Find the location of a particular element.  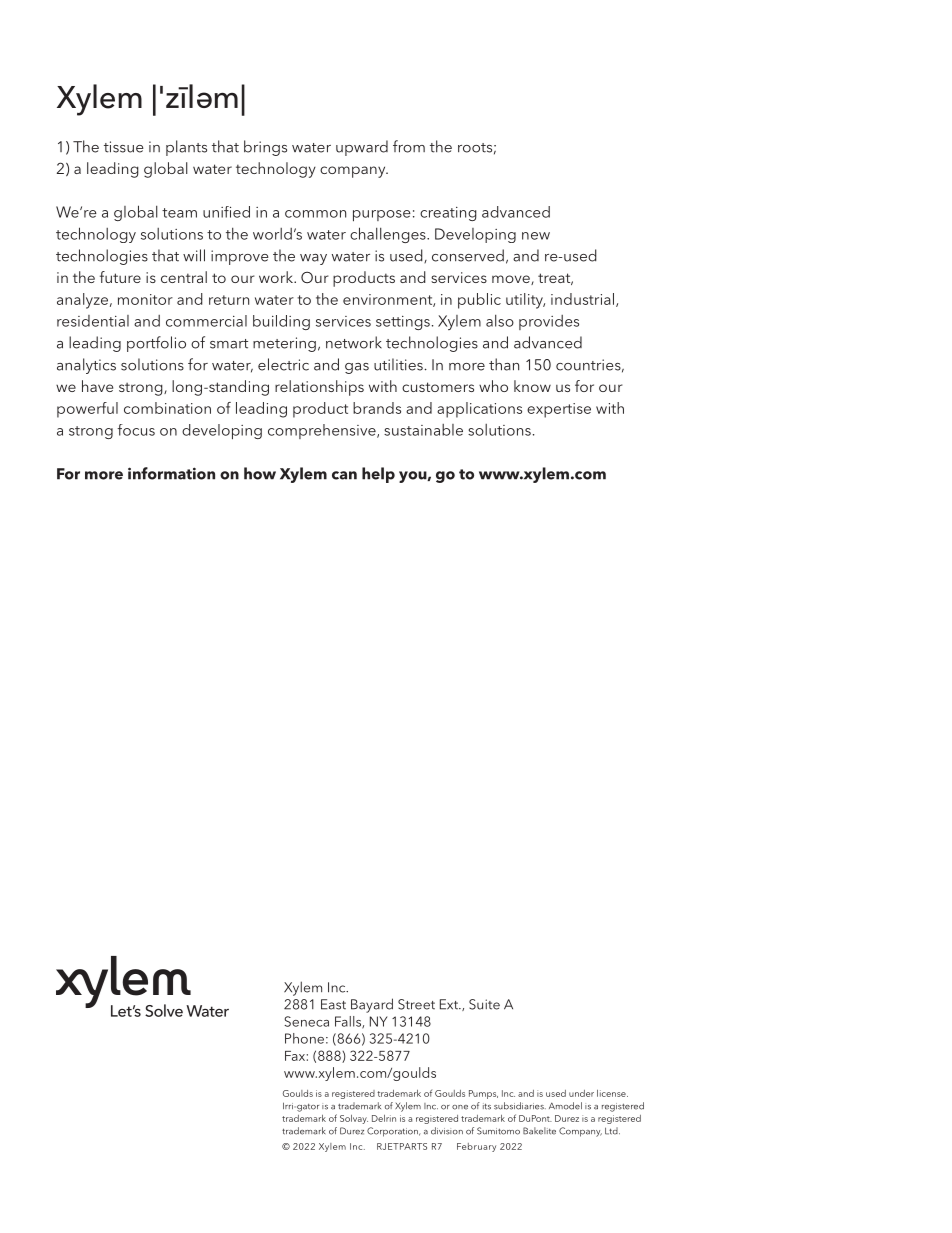

new is located at coordinates (536, 236).
